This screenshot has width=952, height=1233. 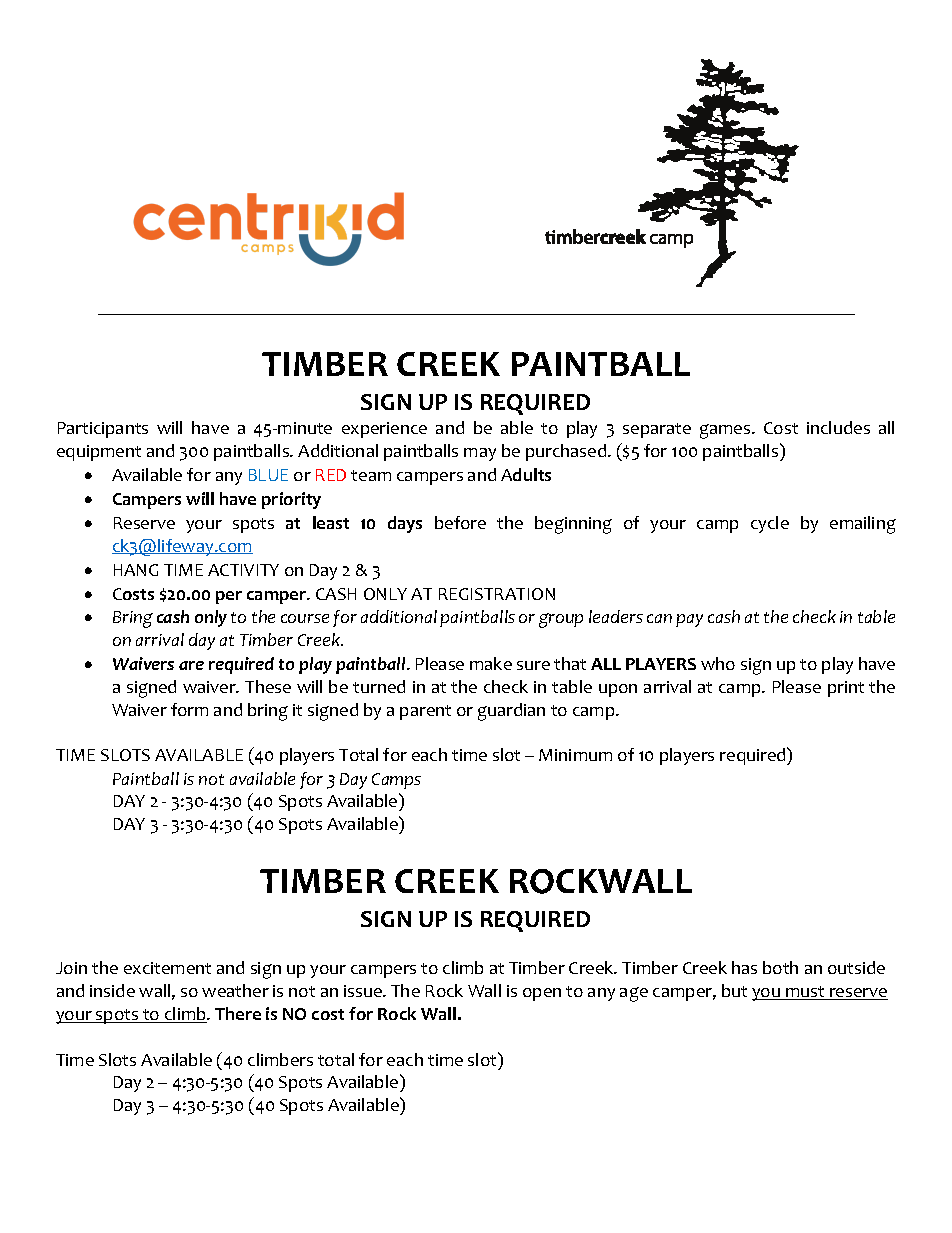 What do you see at coordinates (167, 968) in the screenshot?
I see `excitement` at bounding box center [167, 968].
